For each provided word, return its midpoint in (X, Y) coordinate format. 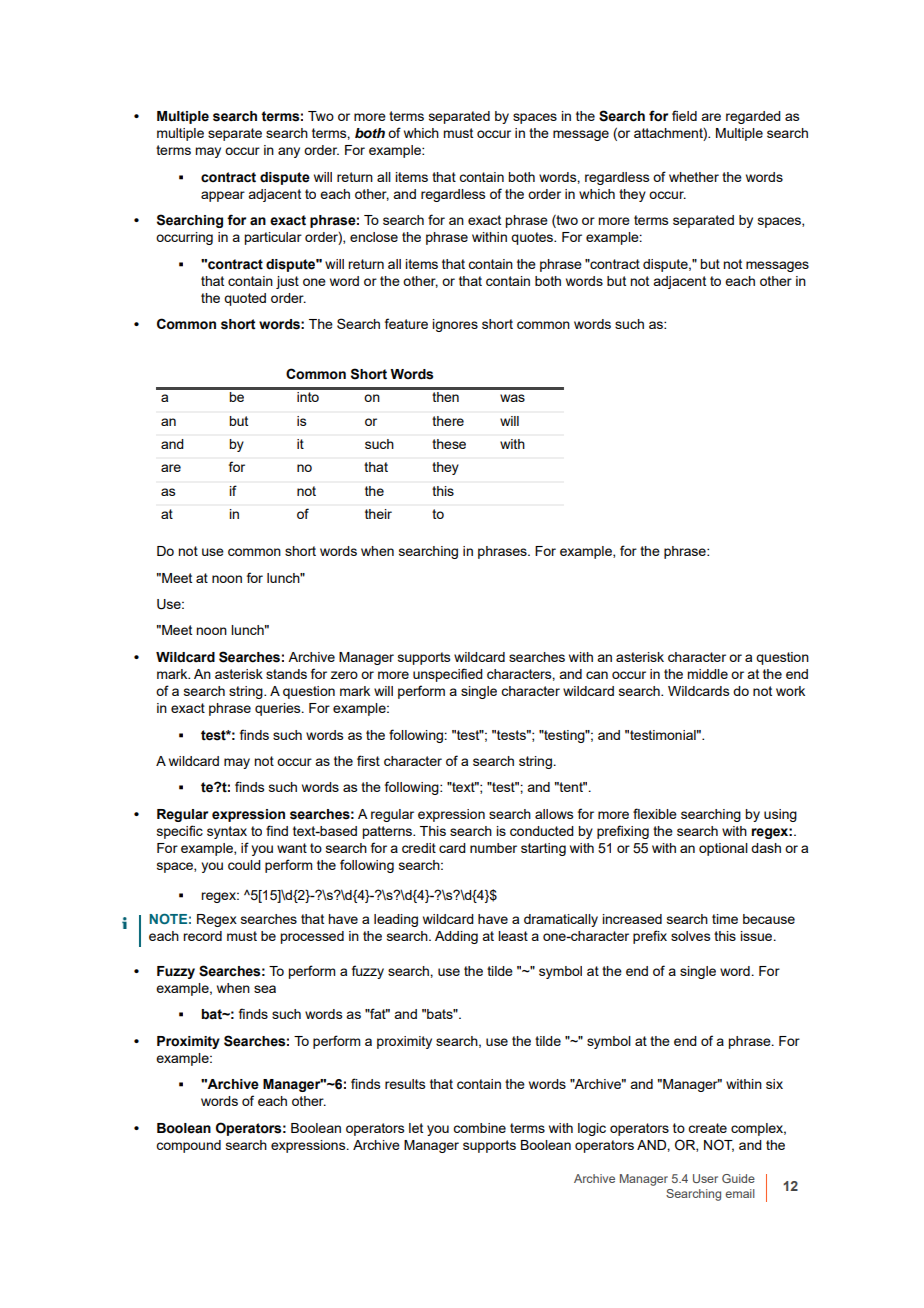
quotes (533, 238)
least (513, 936)
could (244, 865)
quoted (245, 299)
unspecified (448, 675)
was (512, 398)
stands (286, 674)
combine (479, 1128)
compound (188, 1146)
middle (707, 674)
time (725, 919)
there (448, 421)
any (289, 152)
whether (694, 177)
